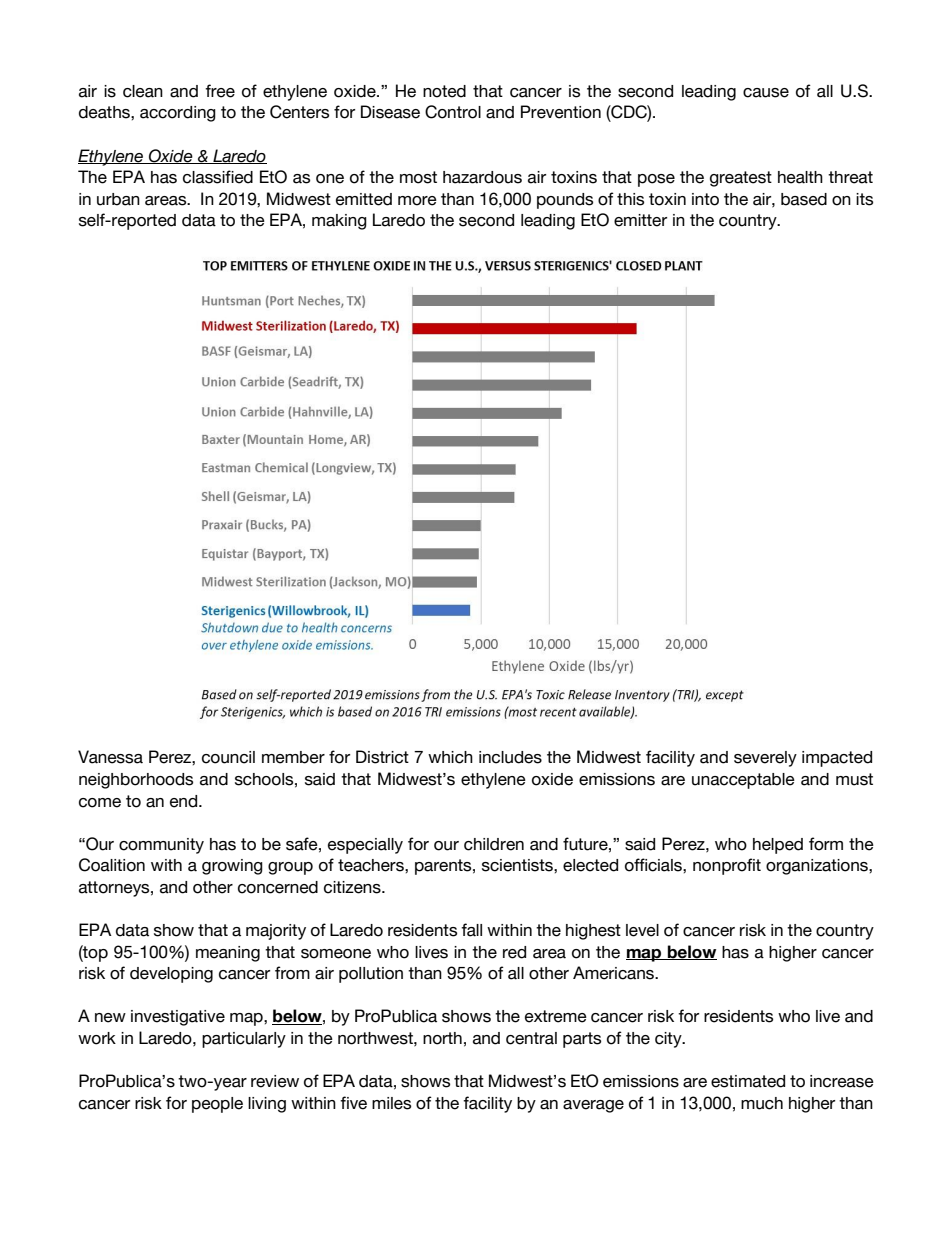 This page has width=952, height=1233. Describe the element at coordinates (531, 1038) in the page. I see `central` at that location.
